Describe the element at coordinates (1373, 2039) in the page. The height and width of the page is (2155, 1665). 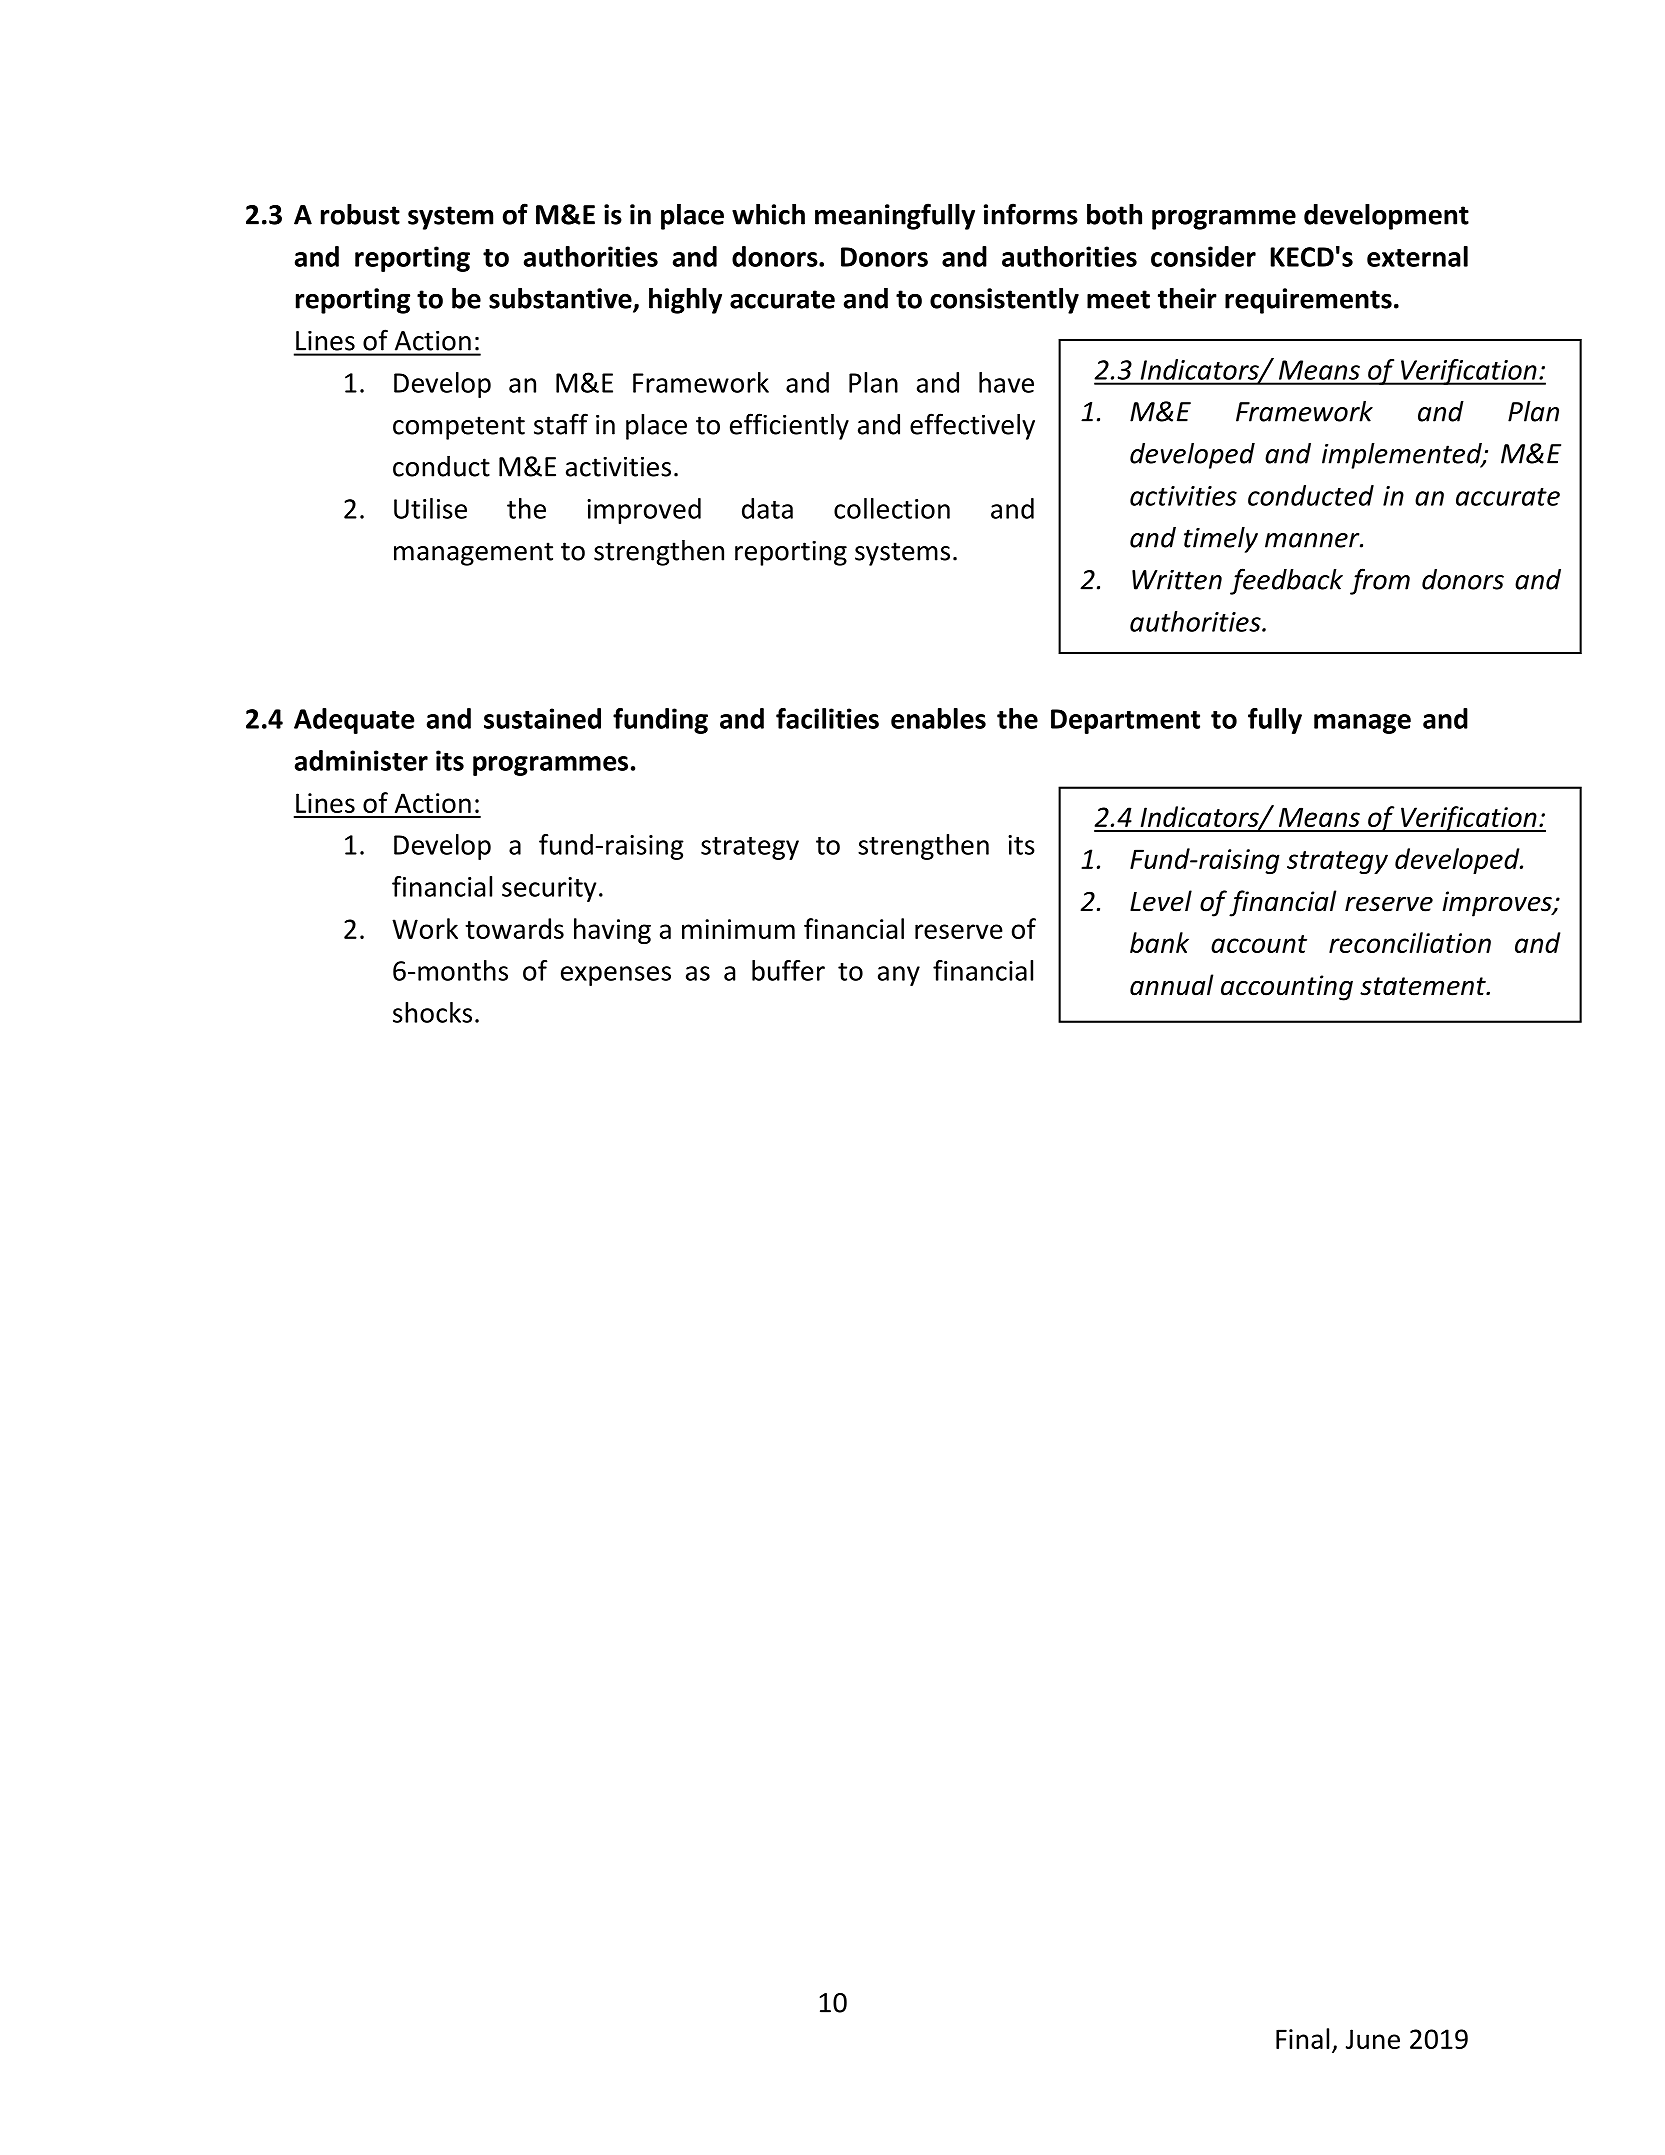
I see `June` at that location.
